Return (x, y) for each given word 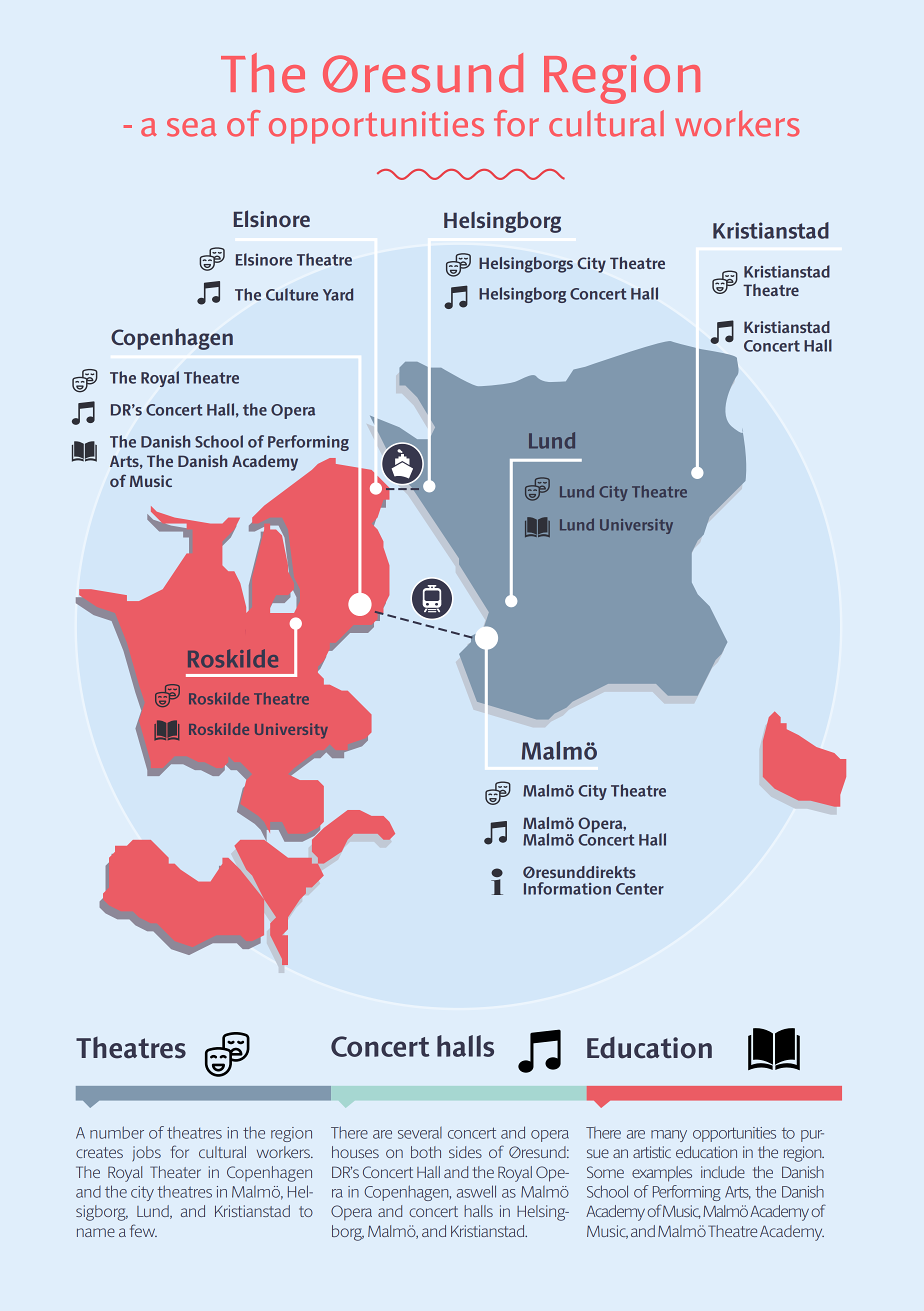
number (117, 1132)
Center (640, 889)
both (426, 1152)
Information (567, 888)
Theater (175, 1172)
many (669, 1136)
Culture (292, 294)
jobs (146, 1154)
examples (662, 1174)
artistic (652, 1152)
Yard (338, 294)
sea (192, 127)
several (420, 1133)
